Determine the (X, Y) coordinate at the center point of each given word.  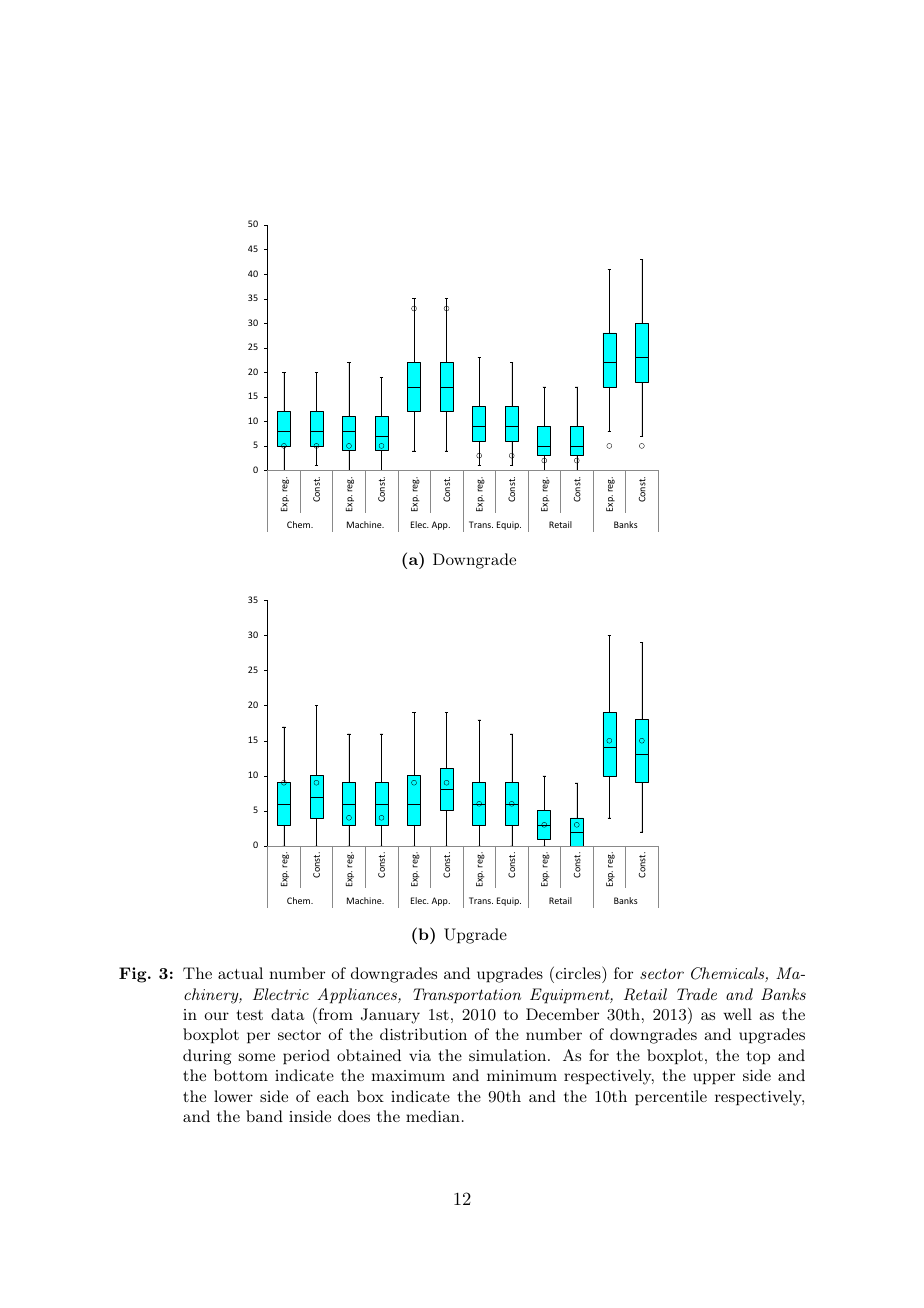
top (758, 1058)
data (288, 1014)
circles (578, 972)
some (257, 1057)
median (433, 1116)
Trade (697, 994)
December (562, 1014)
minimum (522, 1075)
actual (240, 973)
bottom (241, 1075)
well (737, 1014)
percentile (671, 1098)
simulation (507, 1055)
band (264, 1116)
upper (714, 1079)
